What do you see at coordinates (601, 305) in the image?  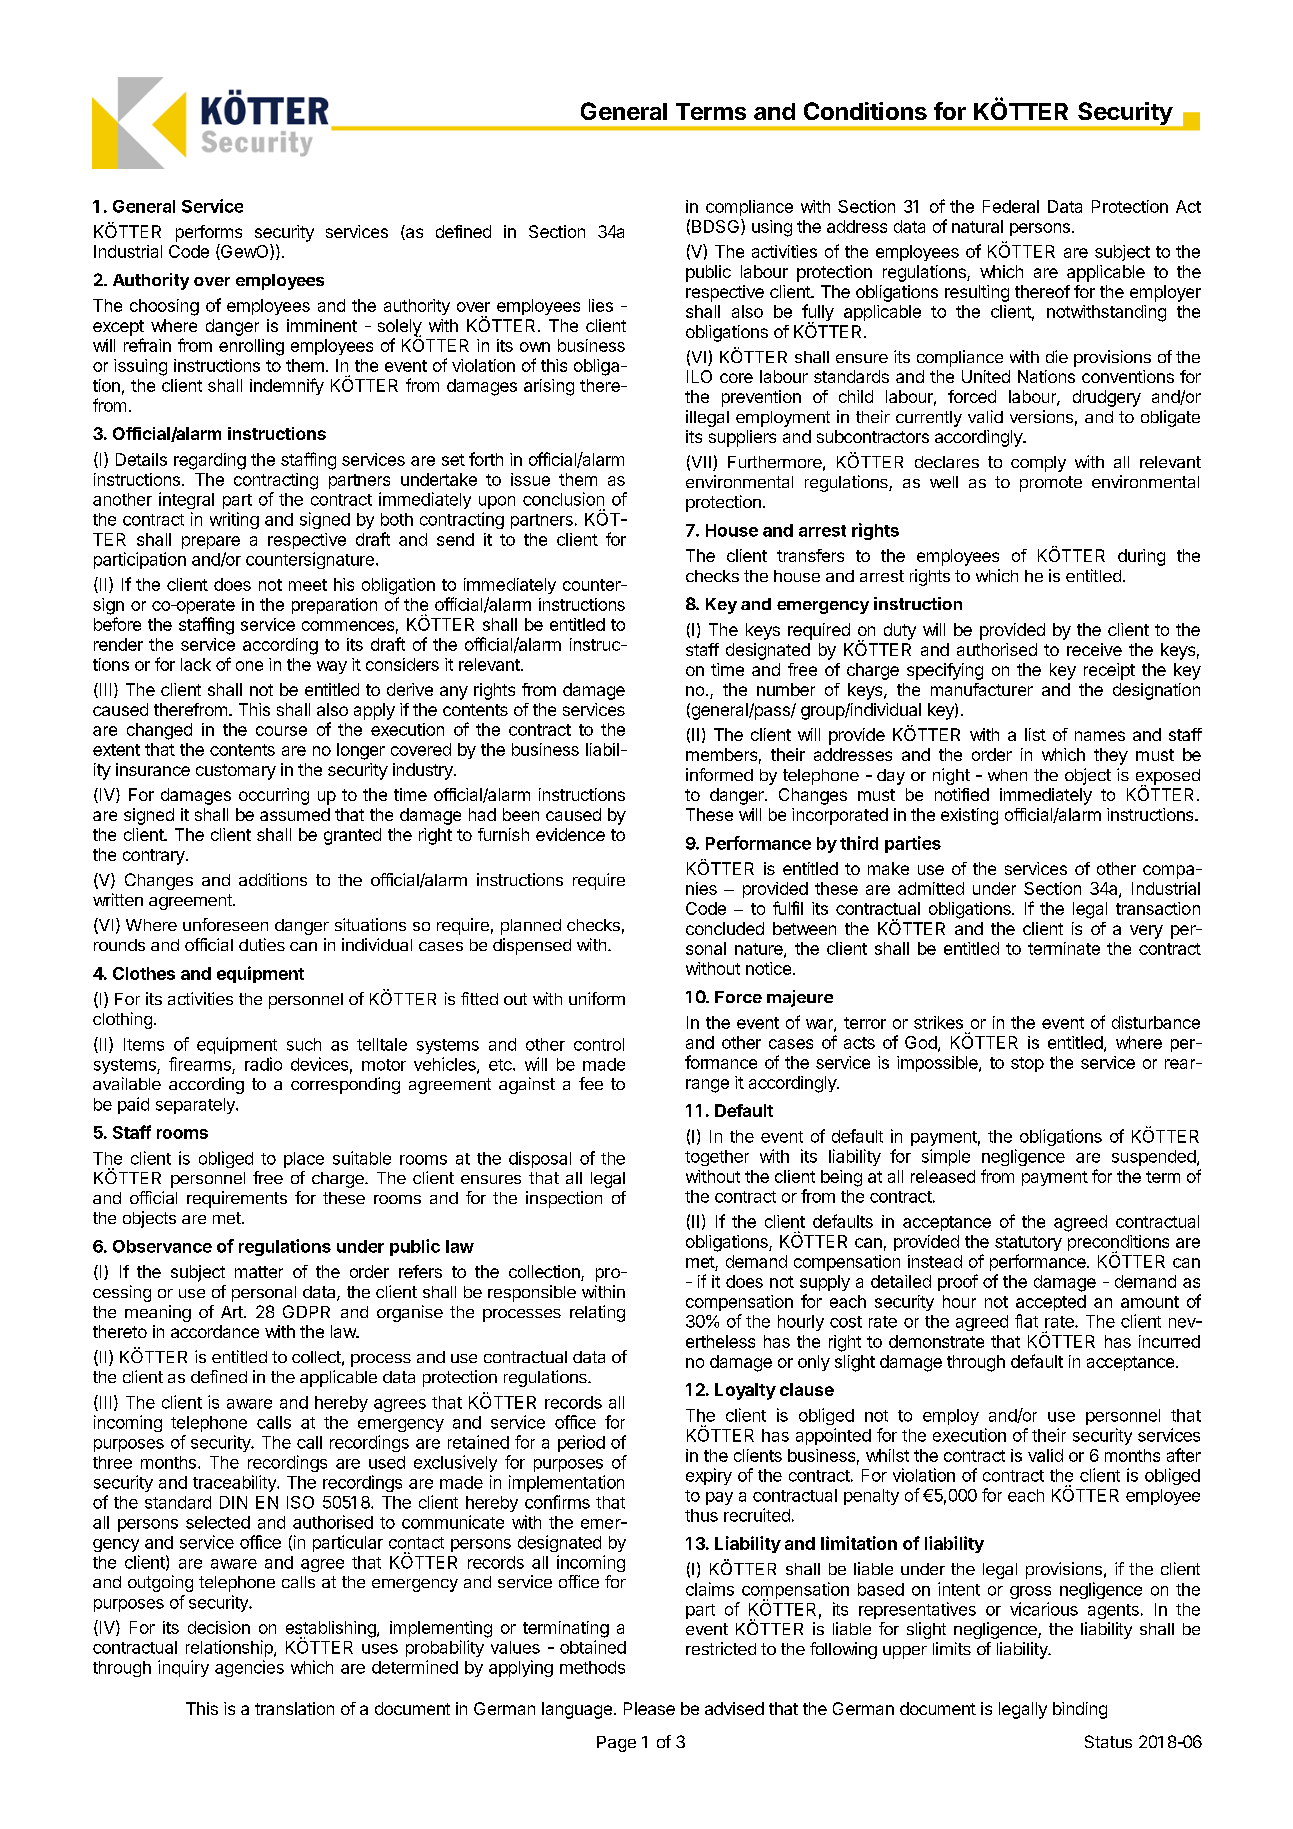 I see `lies` at bounding box center [601, 305].
